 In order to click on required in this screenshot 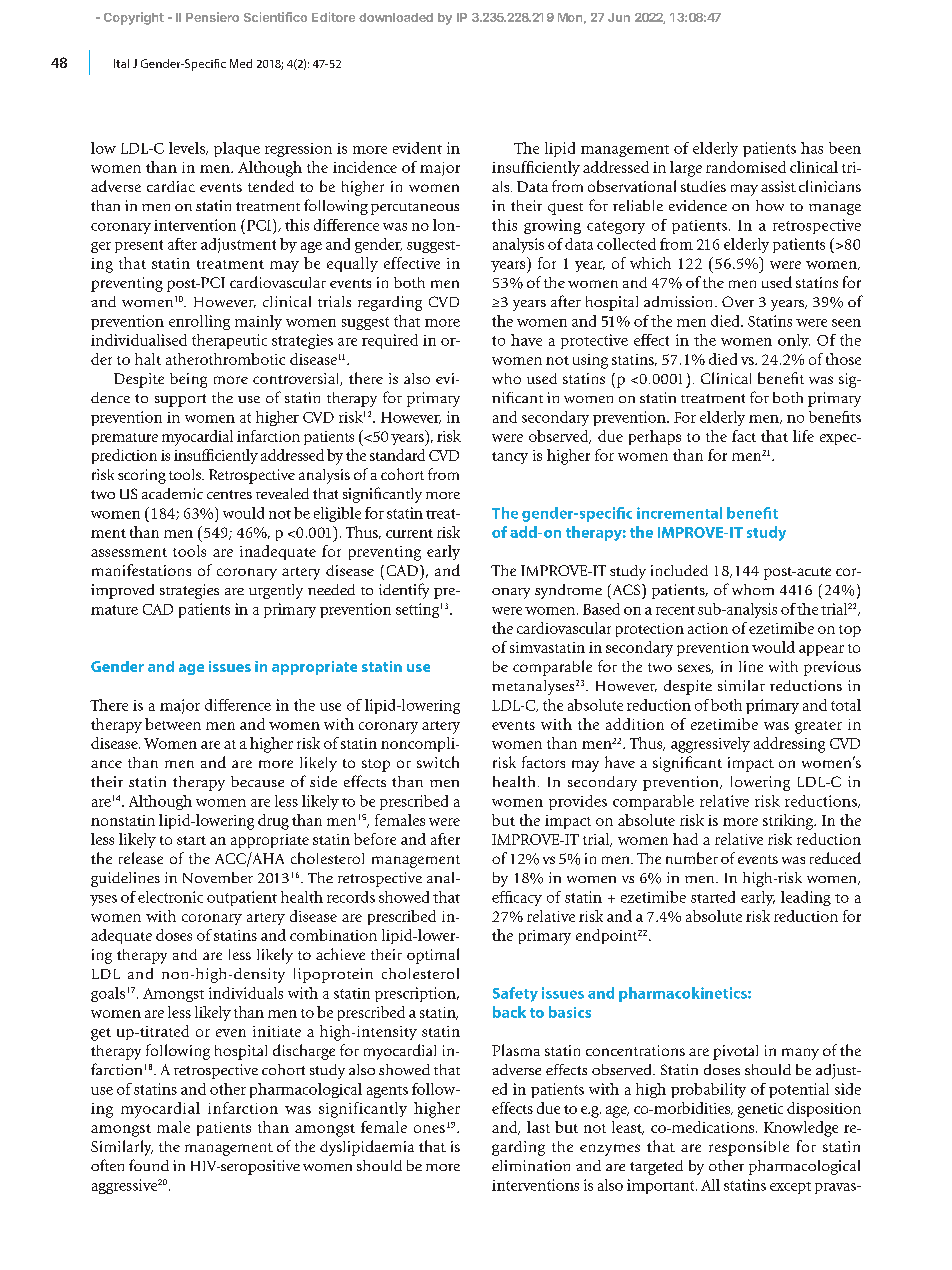, I will do `click(390, 341)`.
